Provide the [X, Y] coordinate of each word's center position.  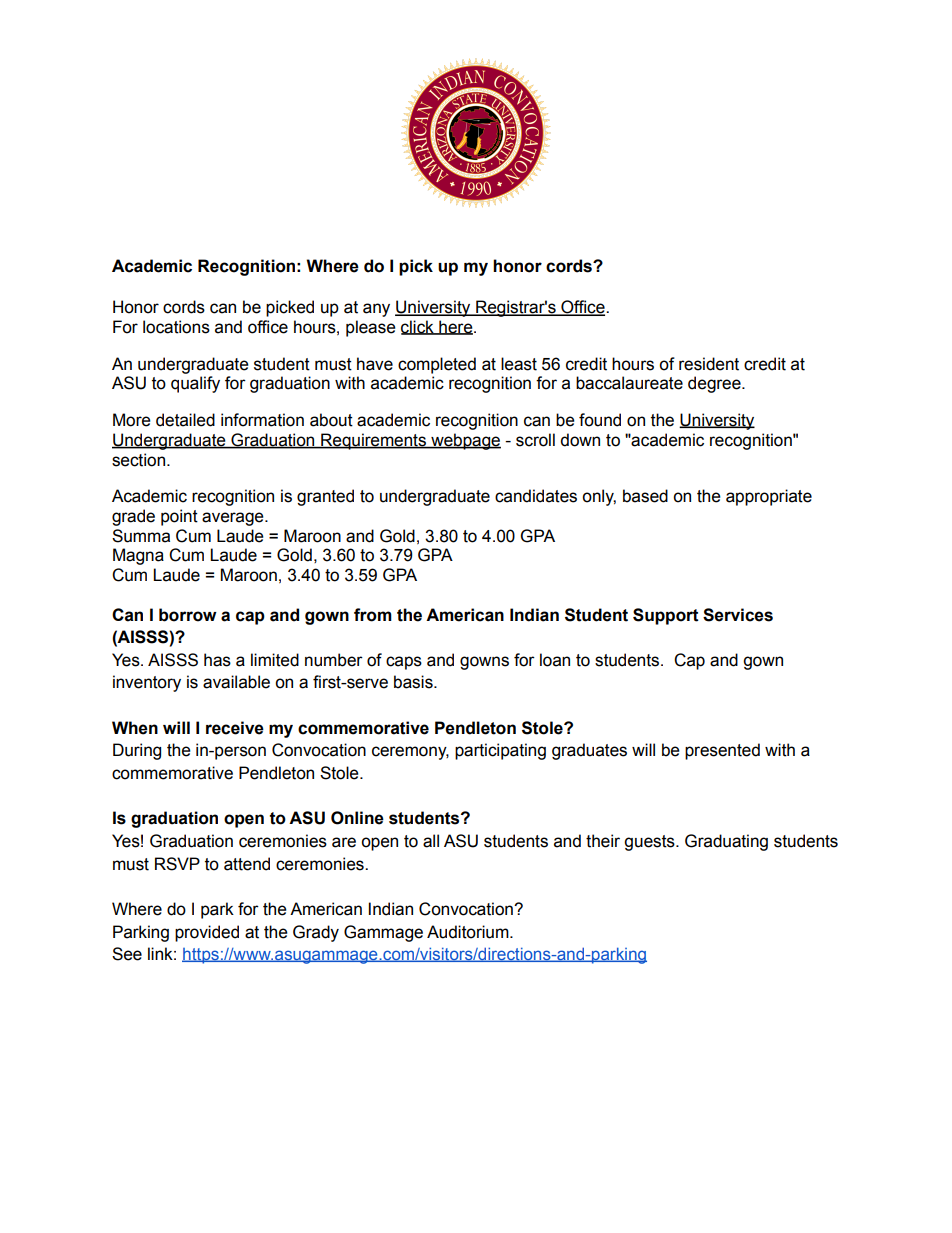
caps [404, 663]
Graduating [726, 842]
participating [500, 751]
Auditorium [469, 932]
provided [207, 933]
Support [666, 616]
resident [709, 364]
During [137, 751]
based [645, 496]
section [138, 460]
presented [722, 751]
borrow [188, 615]
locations [176, 327]
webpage [465, 441]
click [418, 327]
